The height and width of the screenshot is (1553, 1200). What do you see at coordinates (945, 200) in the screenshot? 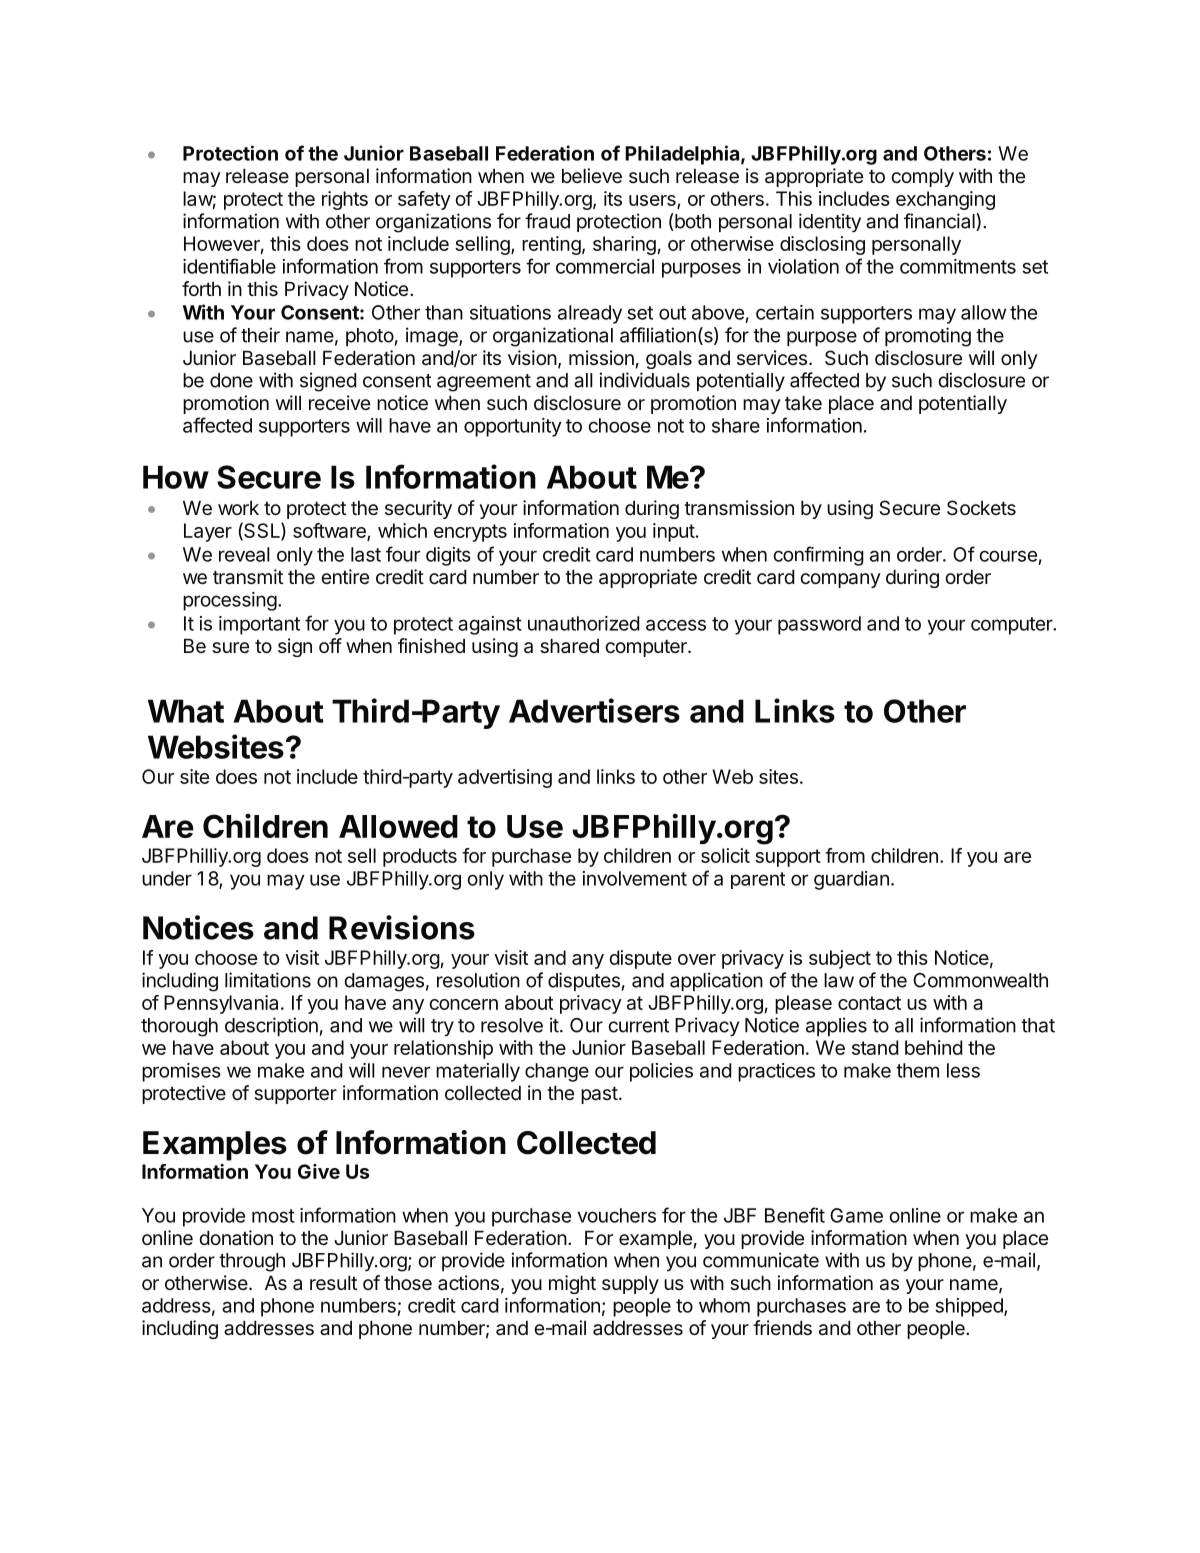
I see `exchanging` at bounding box center [945, 200].
